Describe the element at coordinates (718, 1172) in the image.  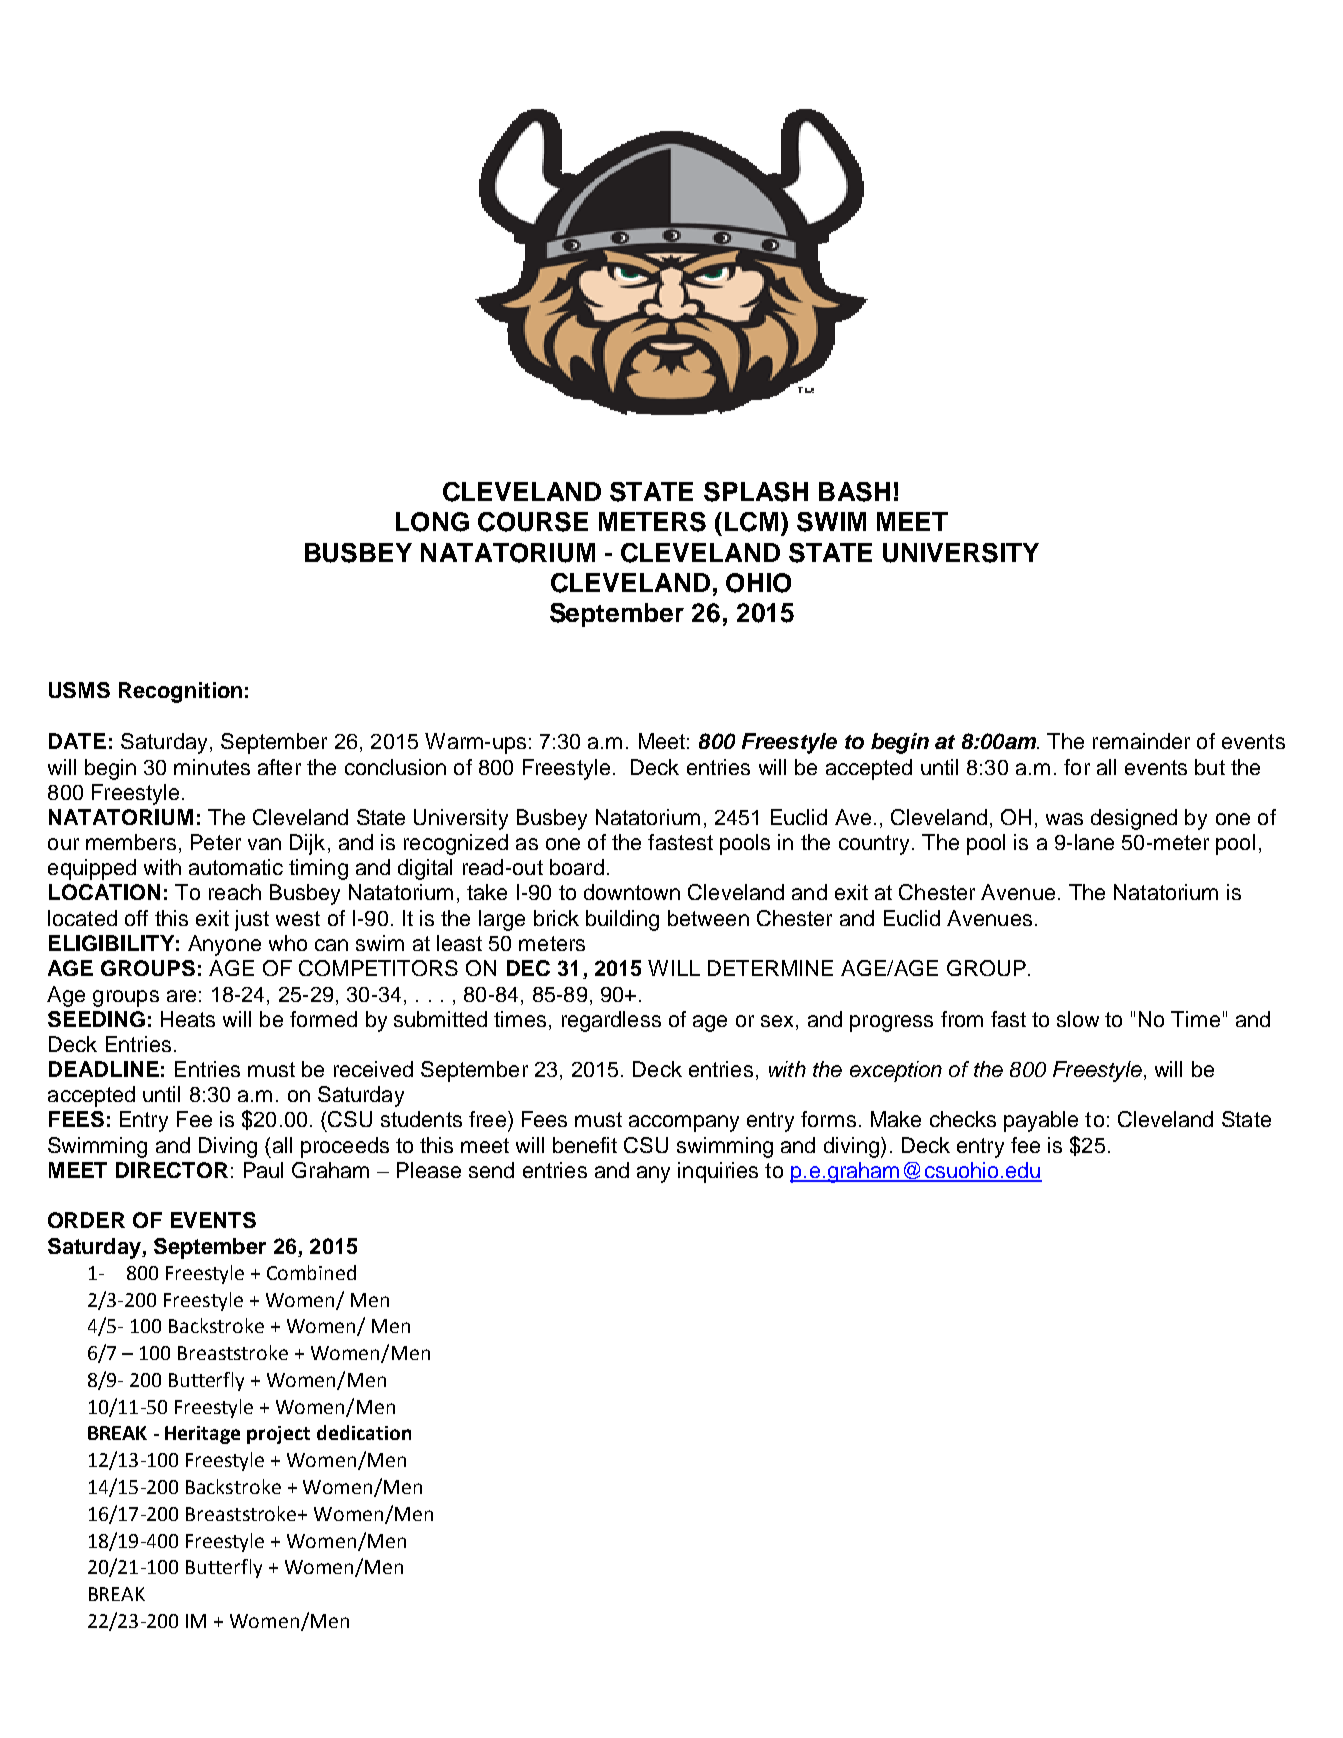
I see `inquiries` at that location.
